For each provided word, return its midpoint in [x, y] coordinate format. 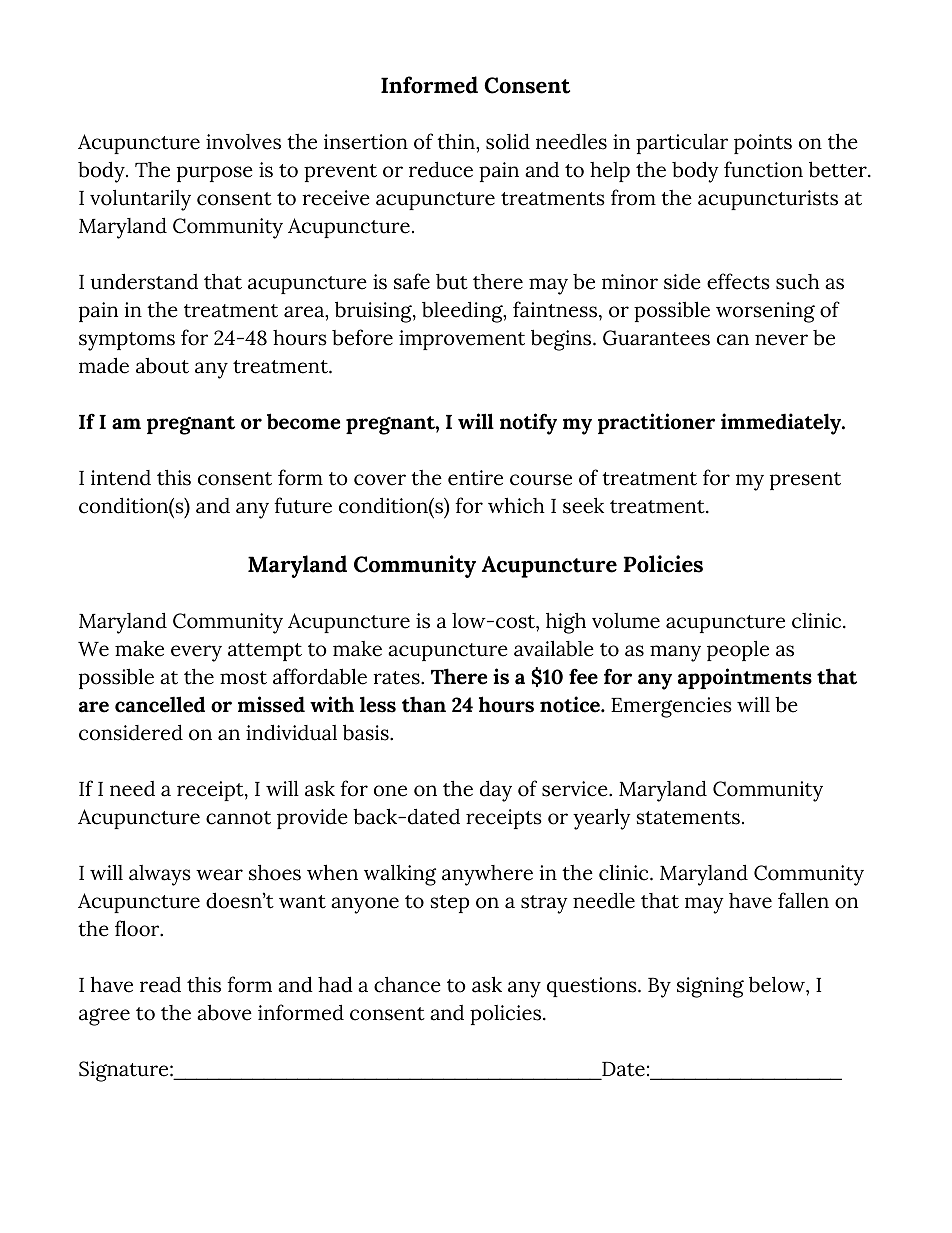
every [196, 653]
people [738, 650]
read [160, 985]
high [566, 623]
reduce [441, 169]
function [763, 169]
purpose [215, 174]
